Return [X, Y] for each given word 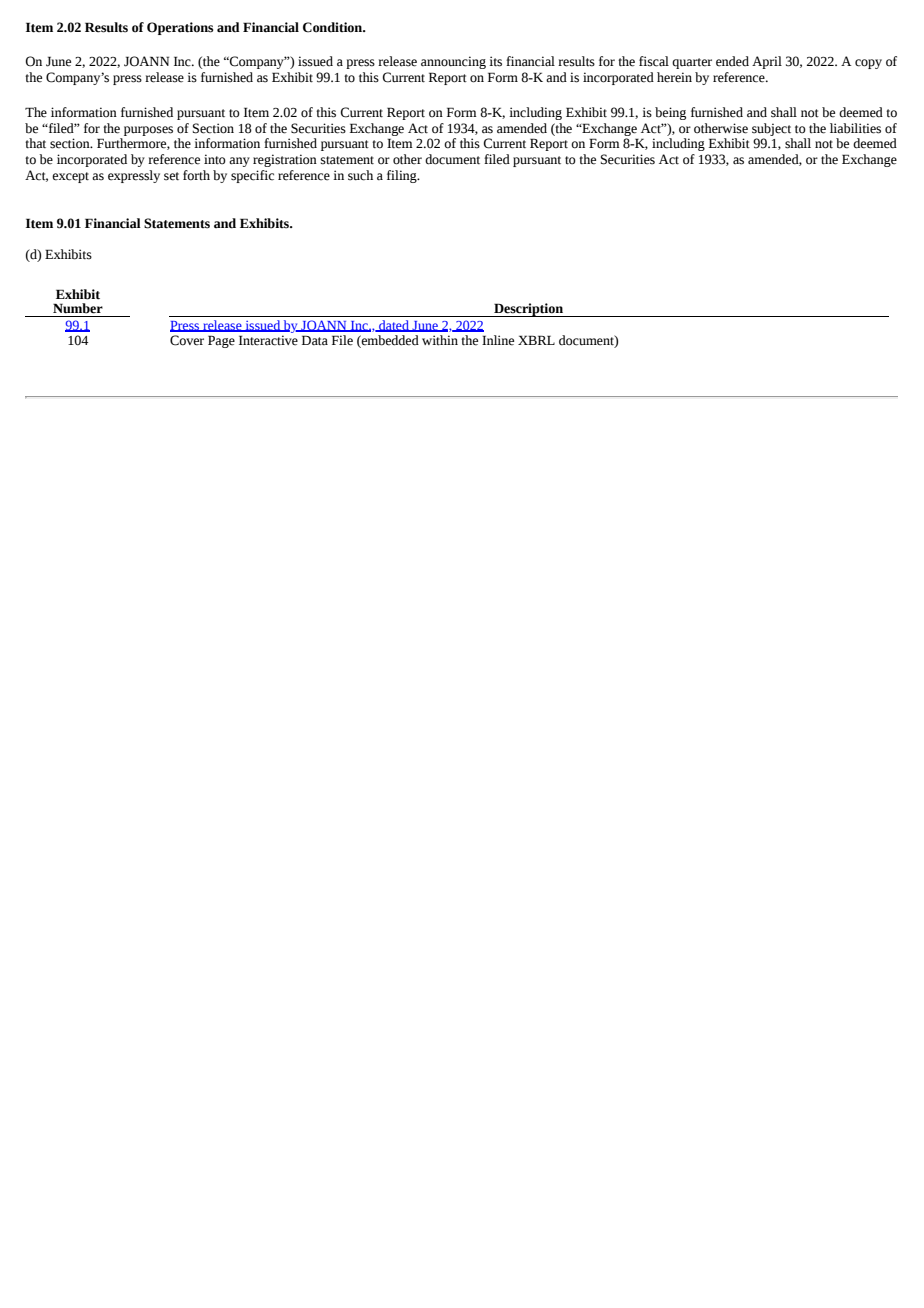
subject [771, 129]
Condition [334, 27]
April [767, 62]
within [440, 340]
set [171, 176]
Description [528, 310]
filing [403, 176]
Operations [180, 28]
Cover [187, 340]
